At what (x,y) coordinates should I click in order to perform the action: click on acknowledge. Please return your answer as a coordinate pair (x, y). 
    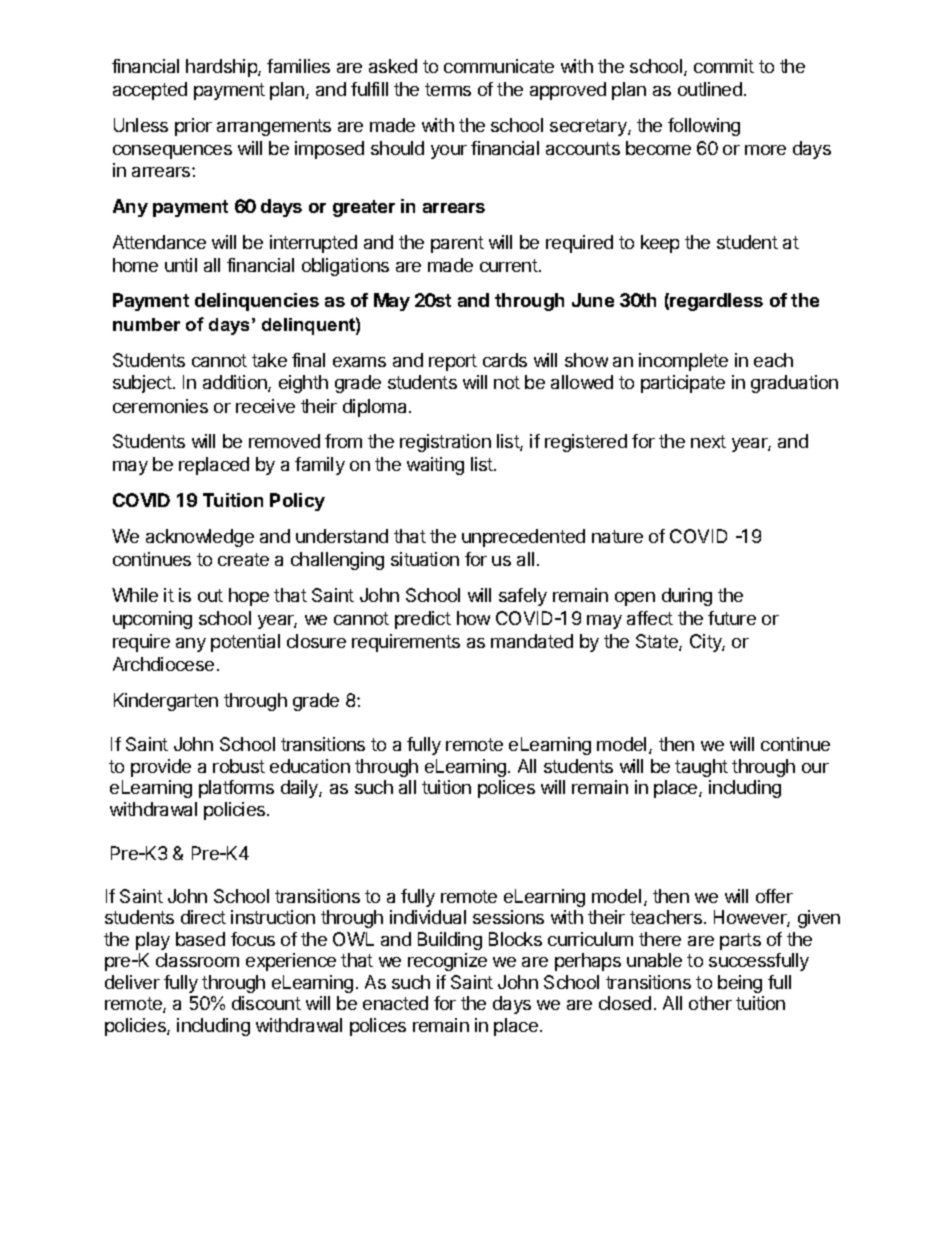
    Looking at the image, I should click on (200, 538).
